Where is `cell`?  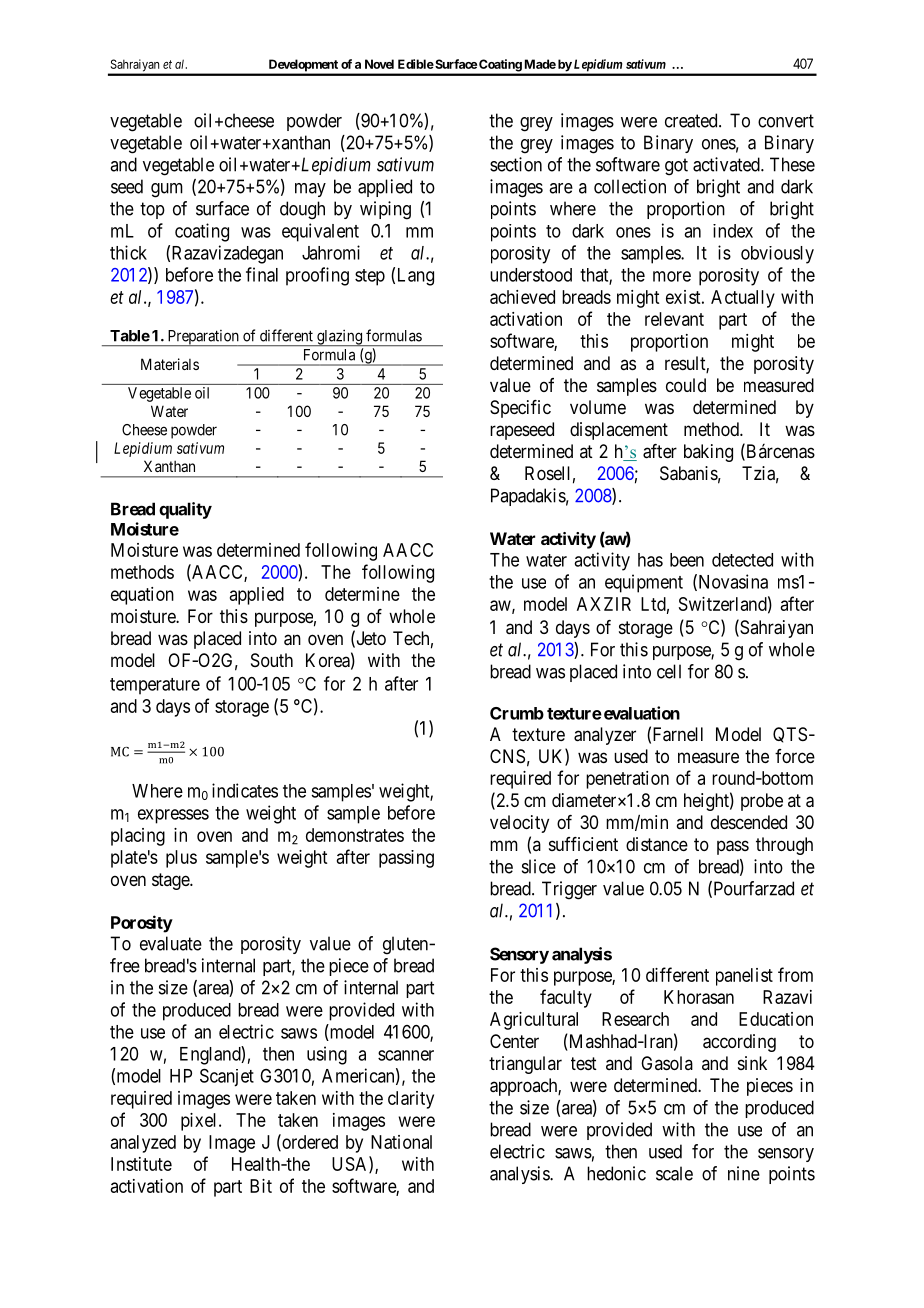 cell is located at coordinates (669, 671).
